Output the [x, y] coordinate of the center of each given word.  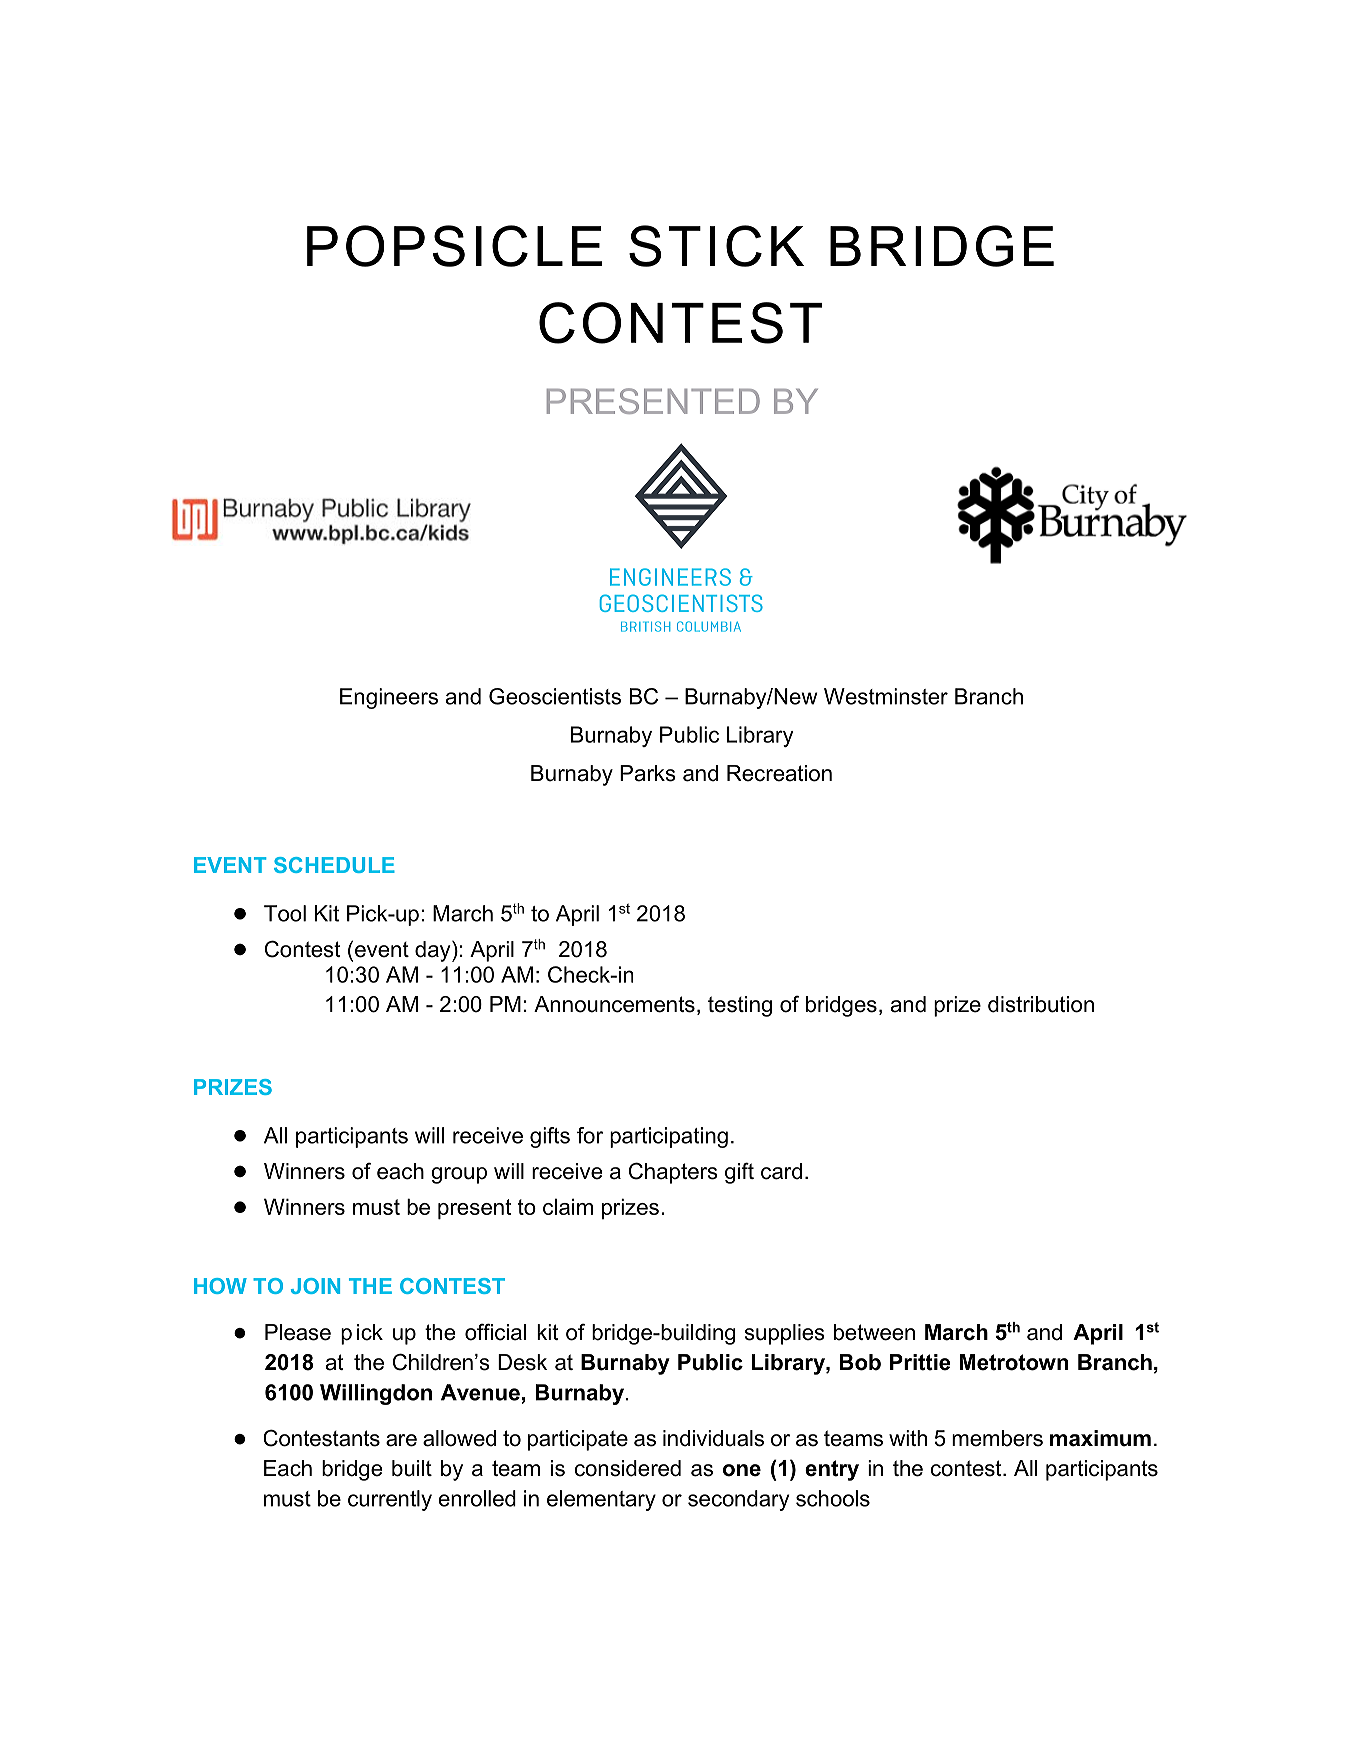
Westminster [886, 696]
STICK [716, 246]
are [401, 1440]
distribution [1041, 1004]
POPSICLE [454, 246]
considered [628, 1468]
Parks [648, 773]
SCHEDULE [334, 865]
